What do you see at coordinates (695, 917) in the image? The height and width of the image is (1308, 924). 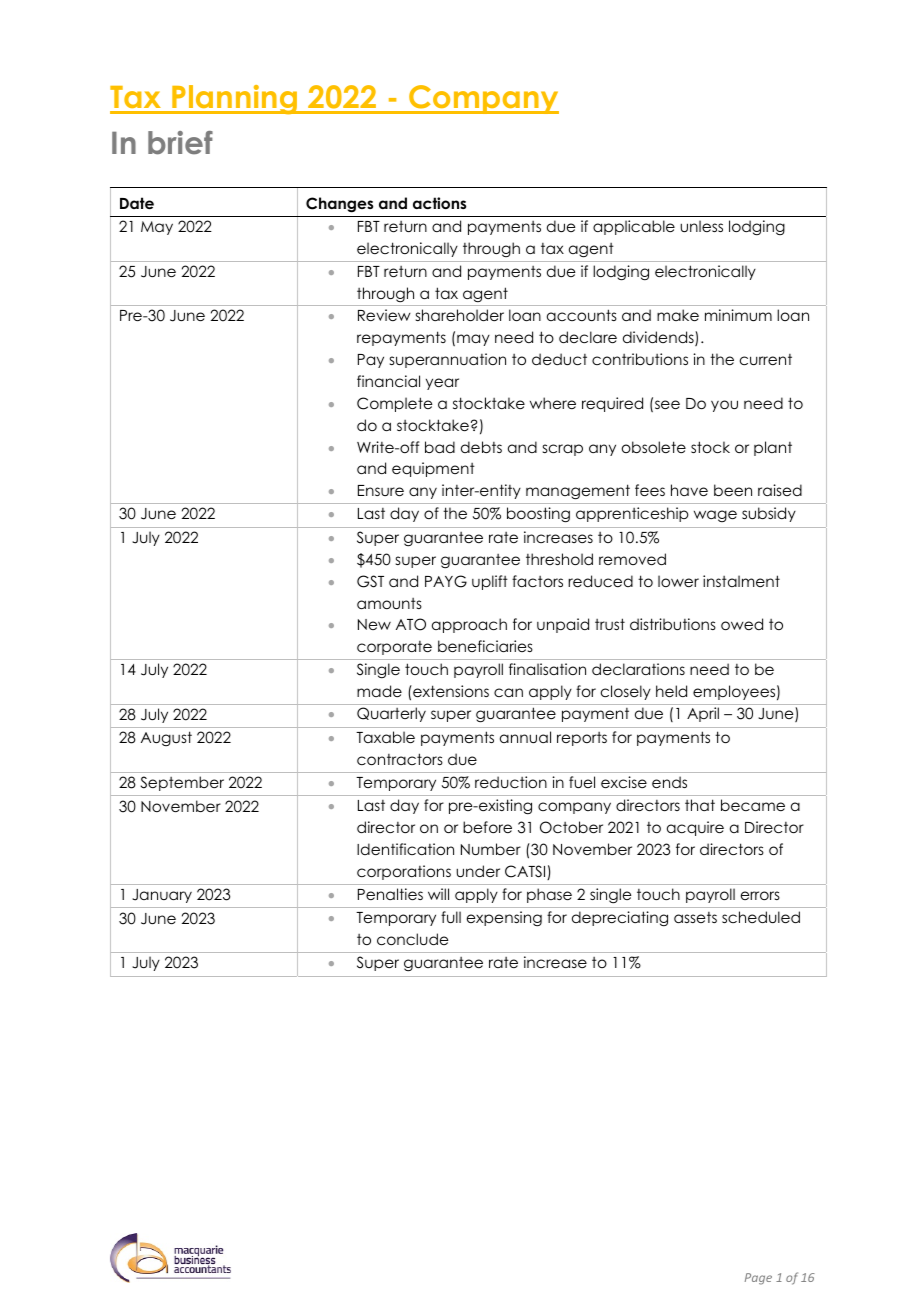 I see `assets` at bounding box center [695, 917].
